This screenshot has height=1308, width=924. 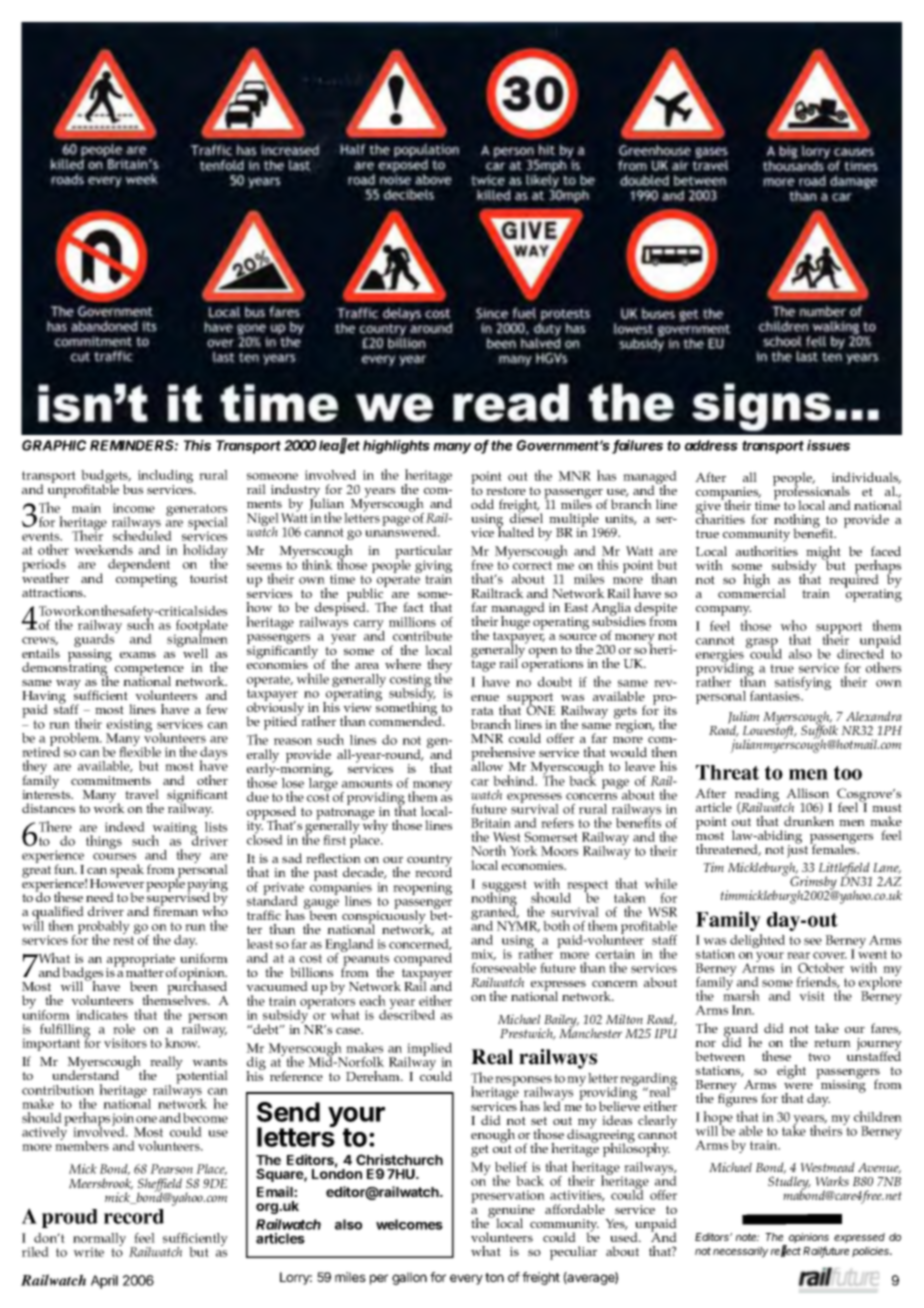 What do you see at coordinates (466, 1279) in the screenshot?
I see `every` at bounding box center [466, 1279].
